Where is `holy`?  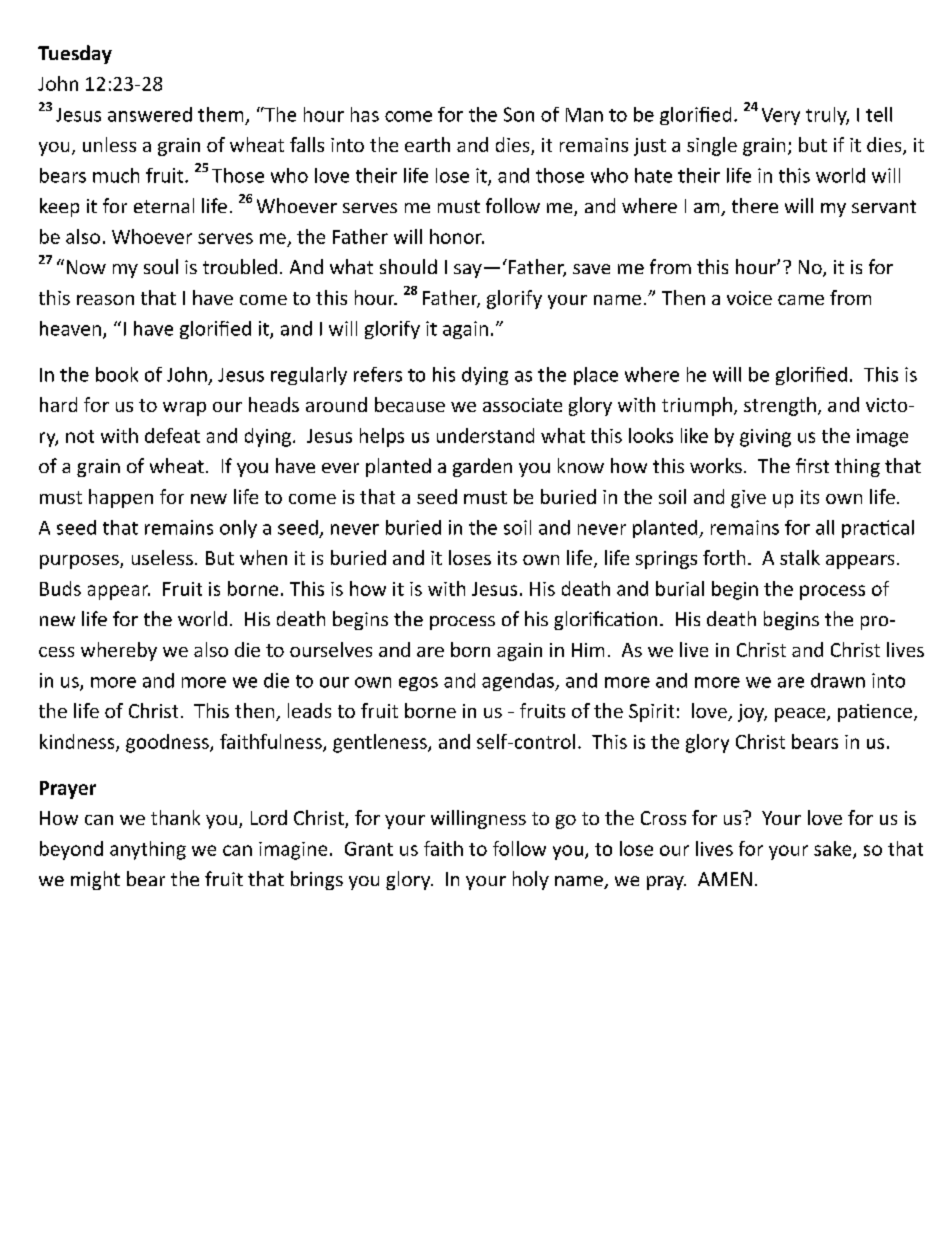 holy is located at coordinates (531, 880).
